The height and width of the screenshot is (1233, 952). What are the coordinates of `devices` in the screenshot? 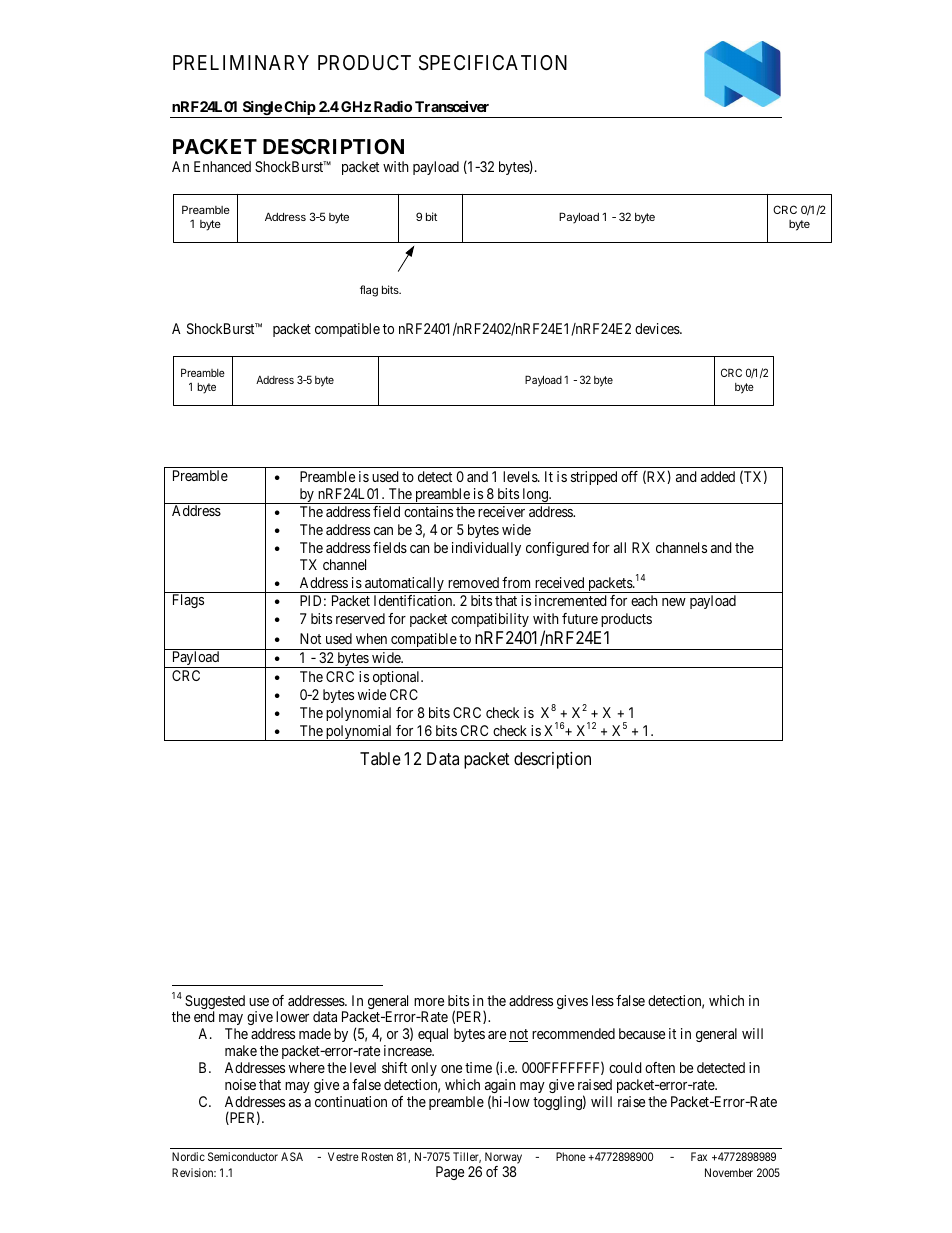 It's located at (658, 328).
